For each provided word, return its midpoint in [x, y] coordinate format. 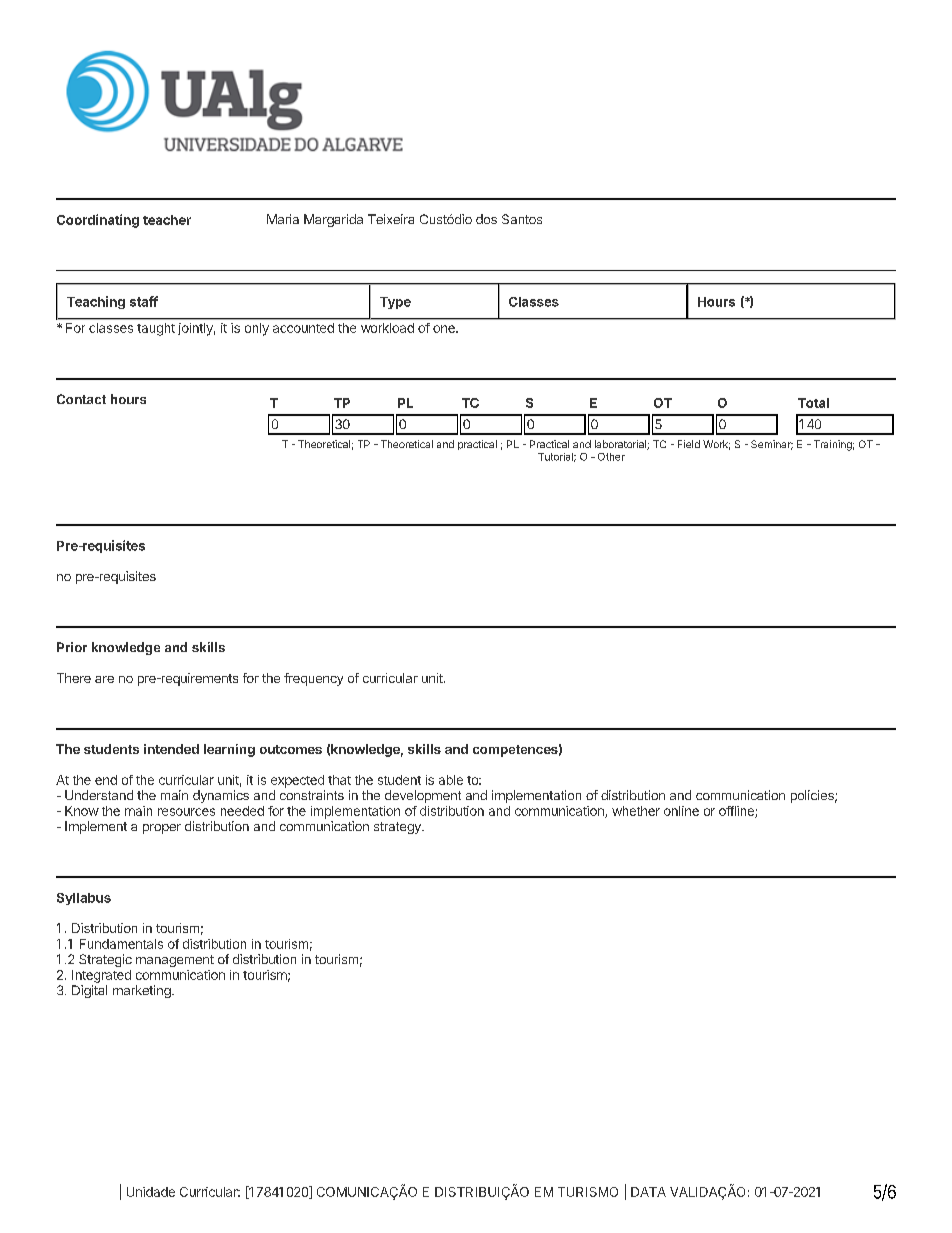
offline [737, 812]
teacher [167, 220]
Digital [89, 991]
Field [689, 444]
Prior [72, 647]
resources [186, 812]
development [423, 796]
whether [636, 811]
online [681, 811]
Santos [522, 219]
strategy [398, 828]
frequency [313, 679]
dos [486, 219]
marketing [143, 991]
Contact [81, 399]
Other [611, 457]
